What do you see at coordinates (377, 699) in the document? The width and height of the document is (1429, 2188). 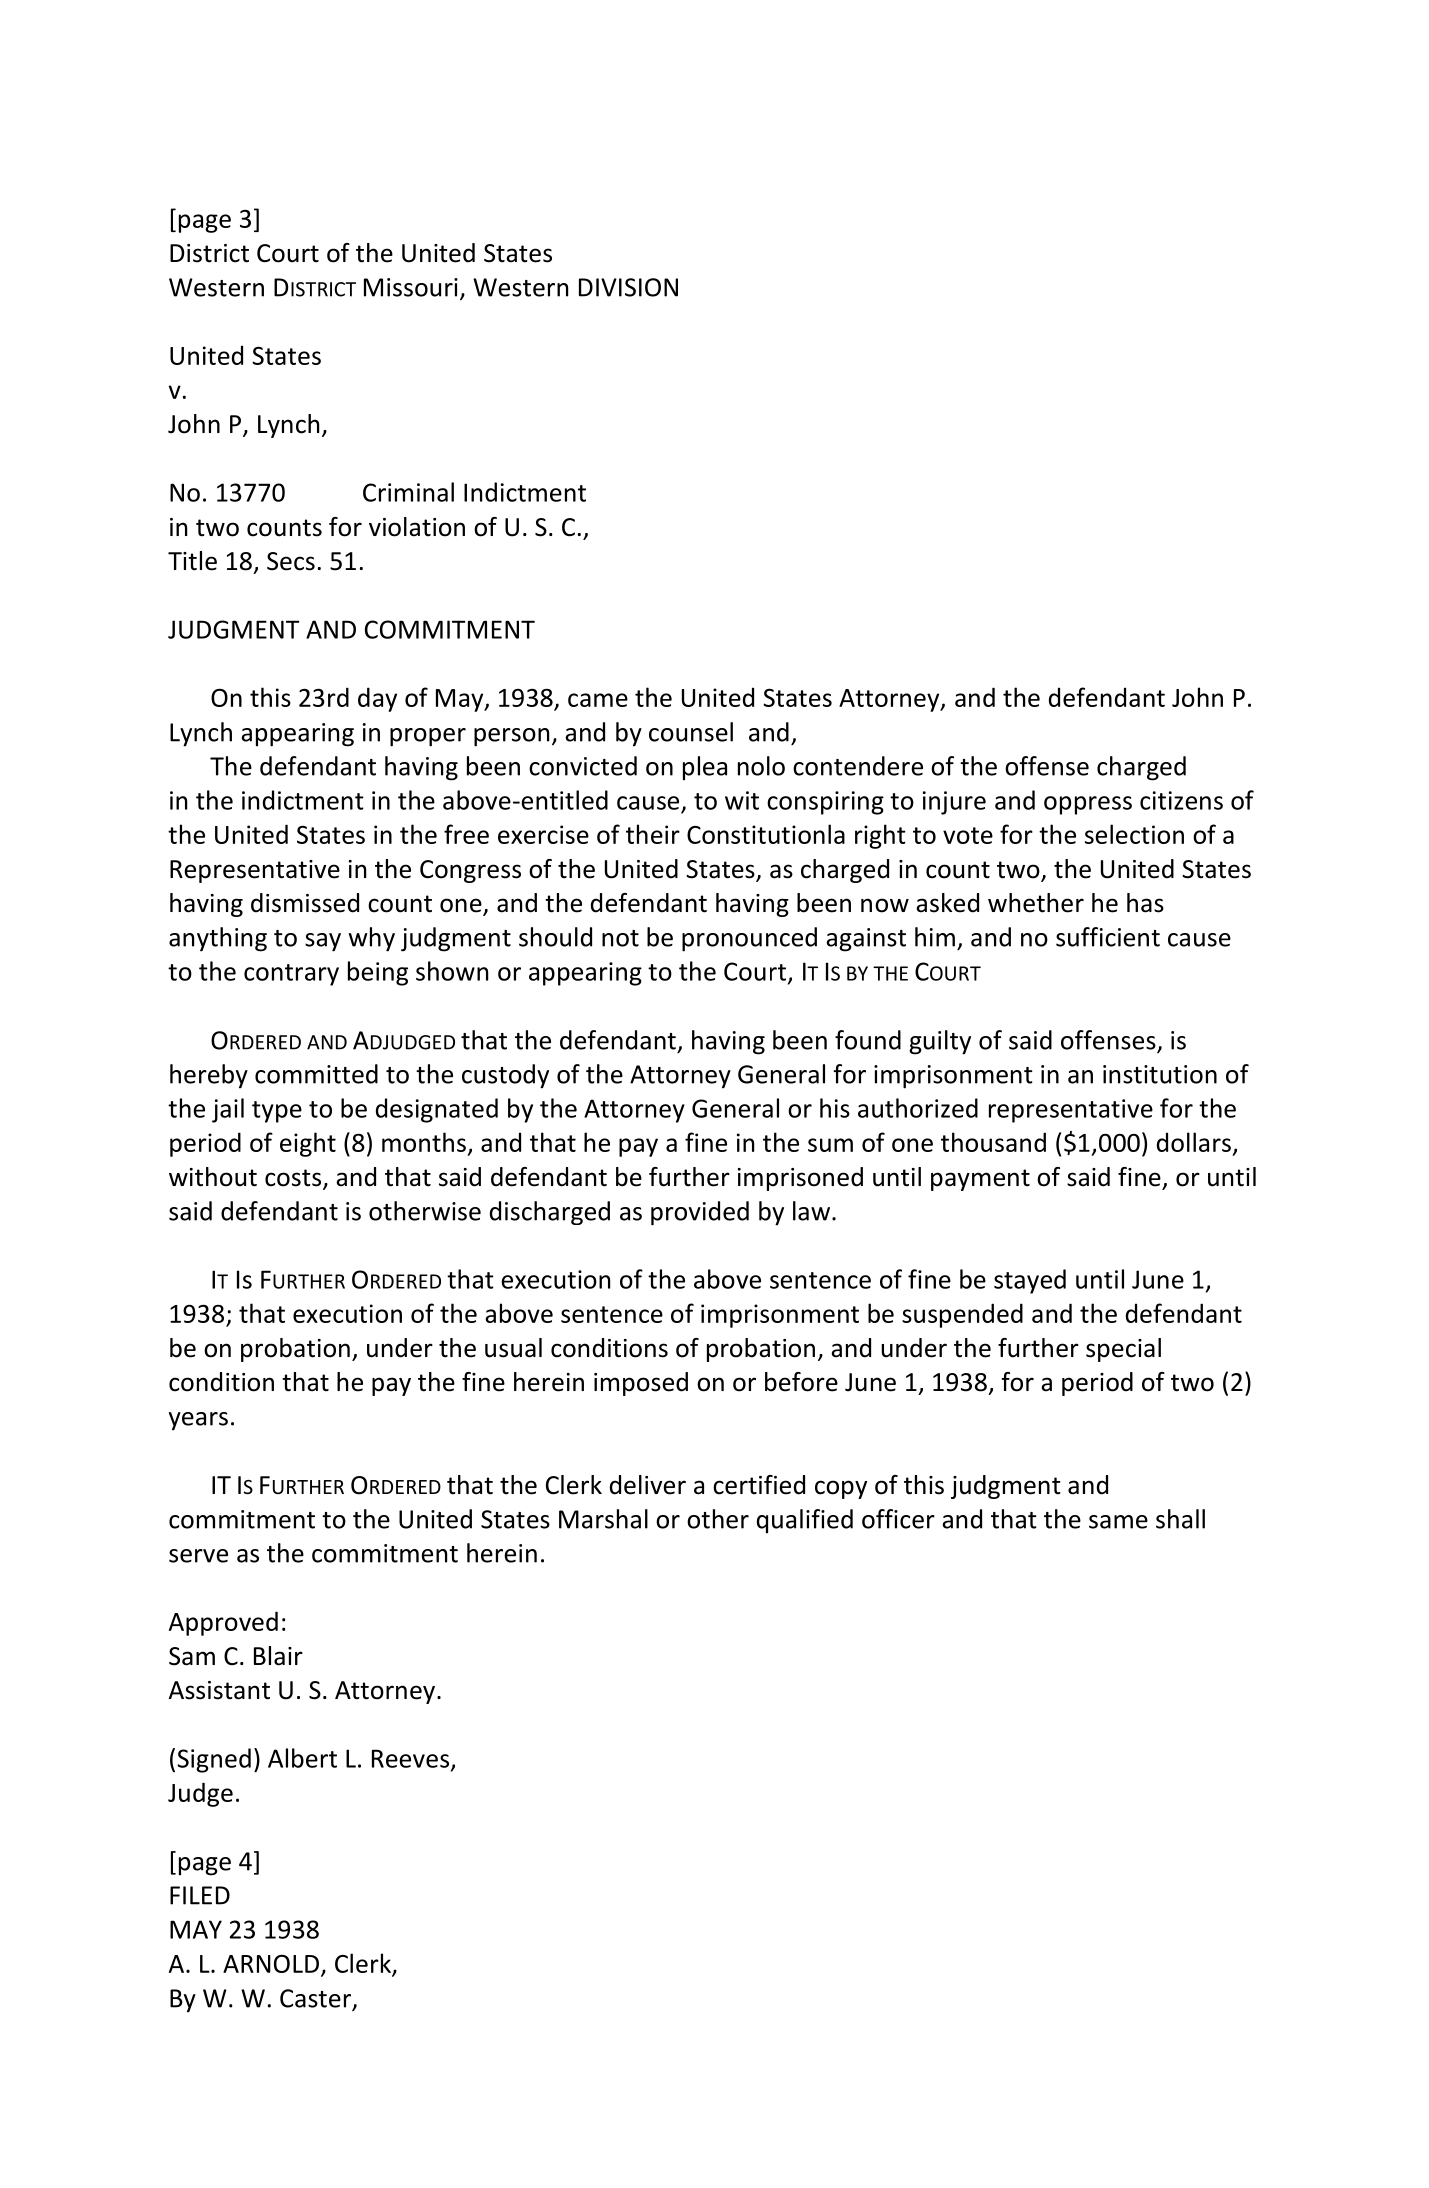 I see `day` at bounding box center [377, 699].
